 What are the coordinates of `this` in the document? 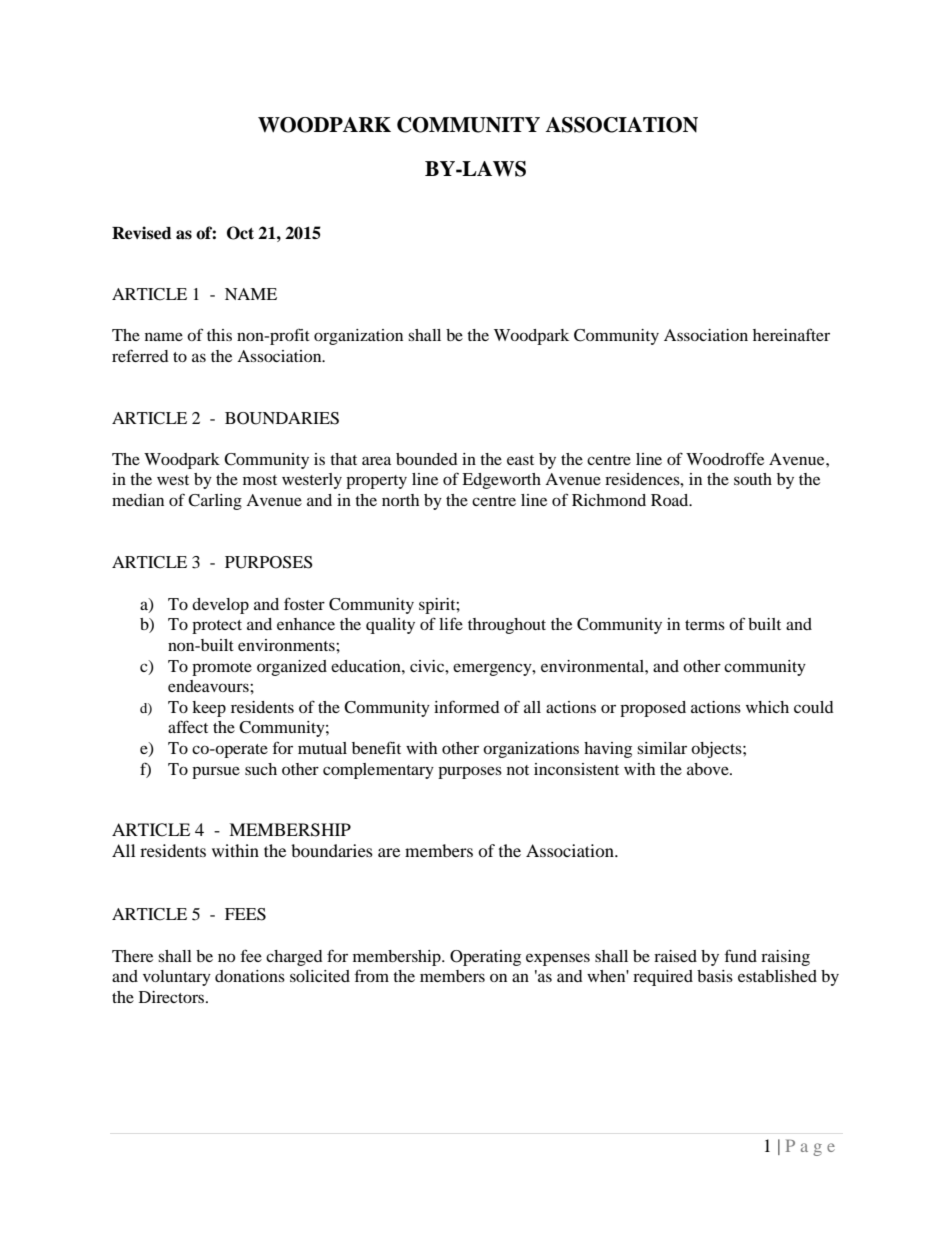 It's located at (219, 335).
